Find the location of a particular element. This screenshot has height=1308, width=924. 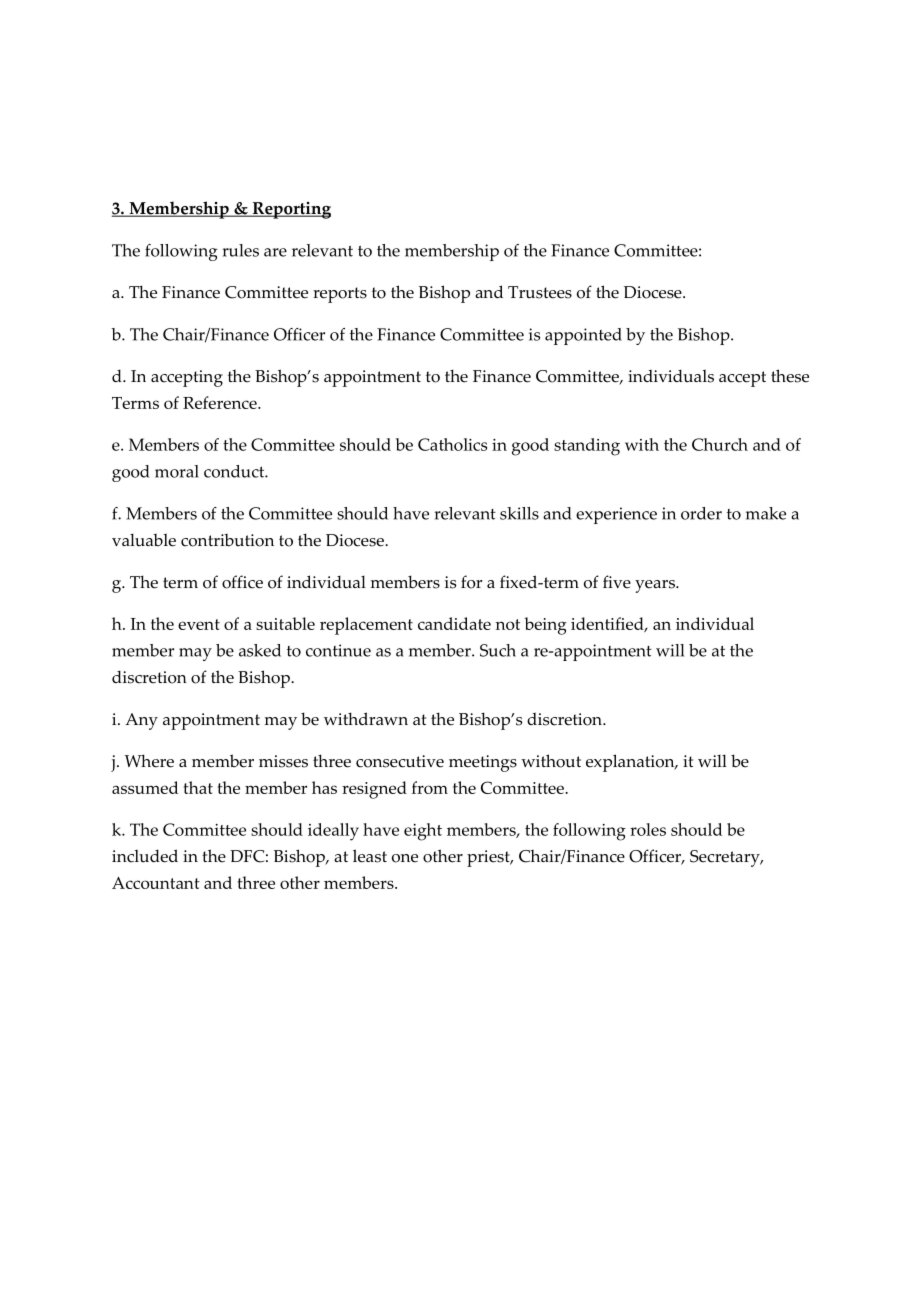

rules is located at coordinates (240, 250).
